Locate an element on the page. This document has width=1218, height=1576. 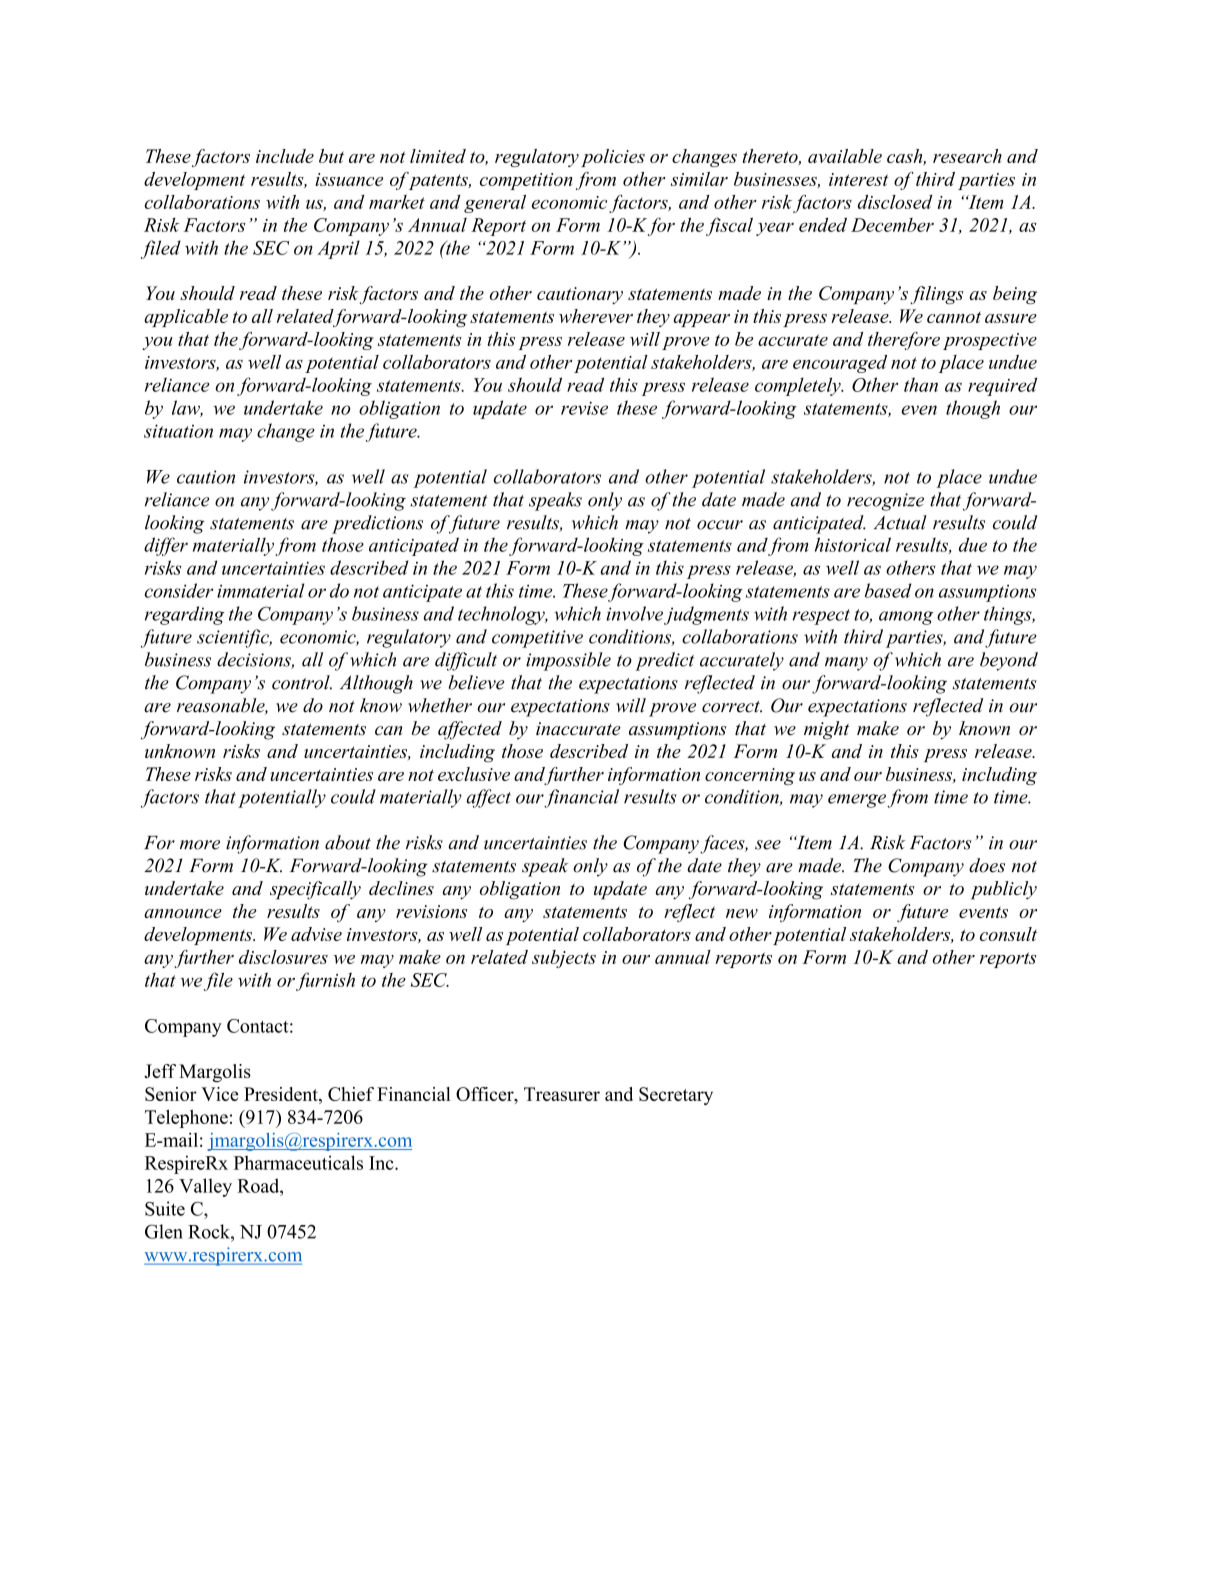
Treasurer is located at coordinates (562, 1094).
